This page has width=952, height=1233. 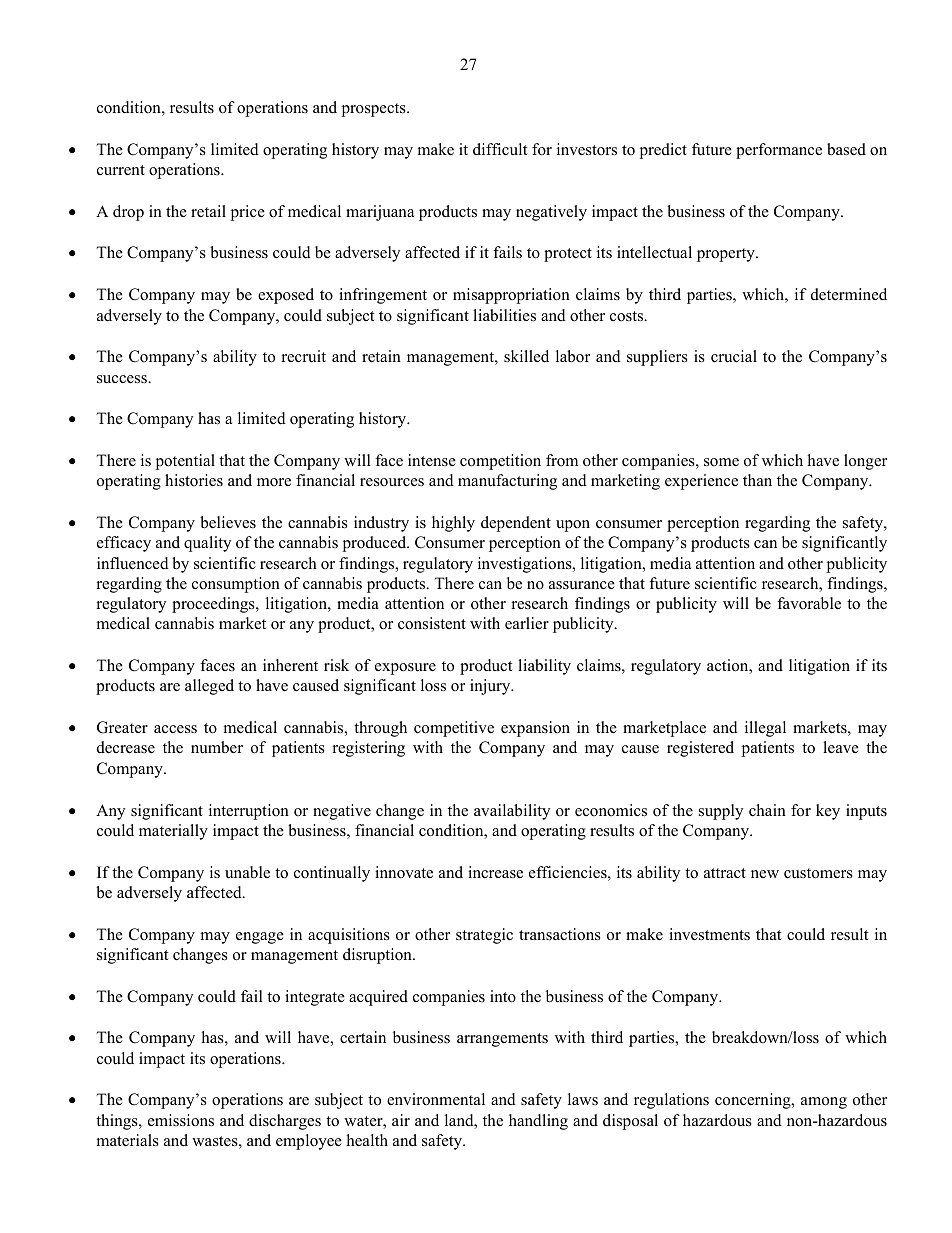 What do you see at coordinates (809, 603) in the page?
I see `favorable` at bounding box center [809, 603].
